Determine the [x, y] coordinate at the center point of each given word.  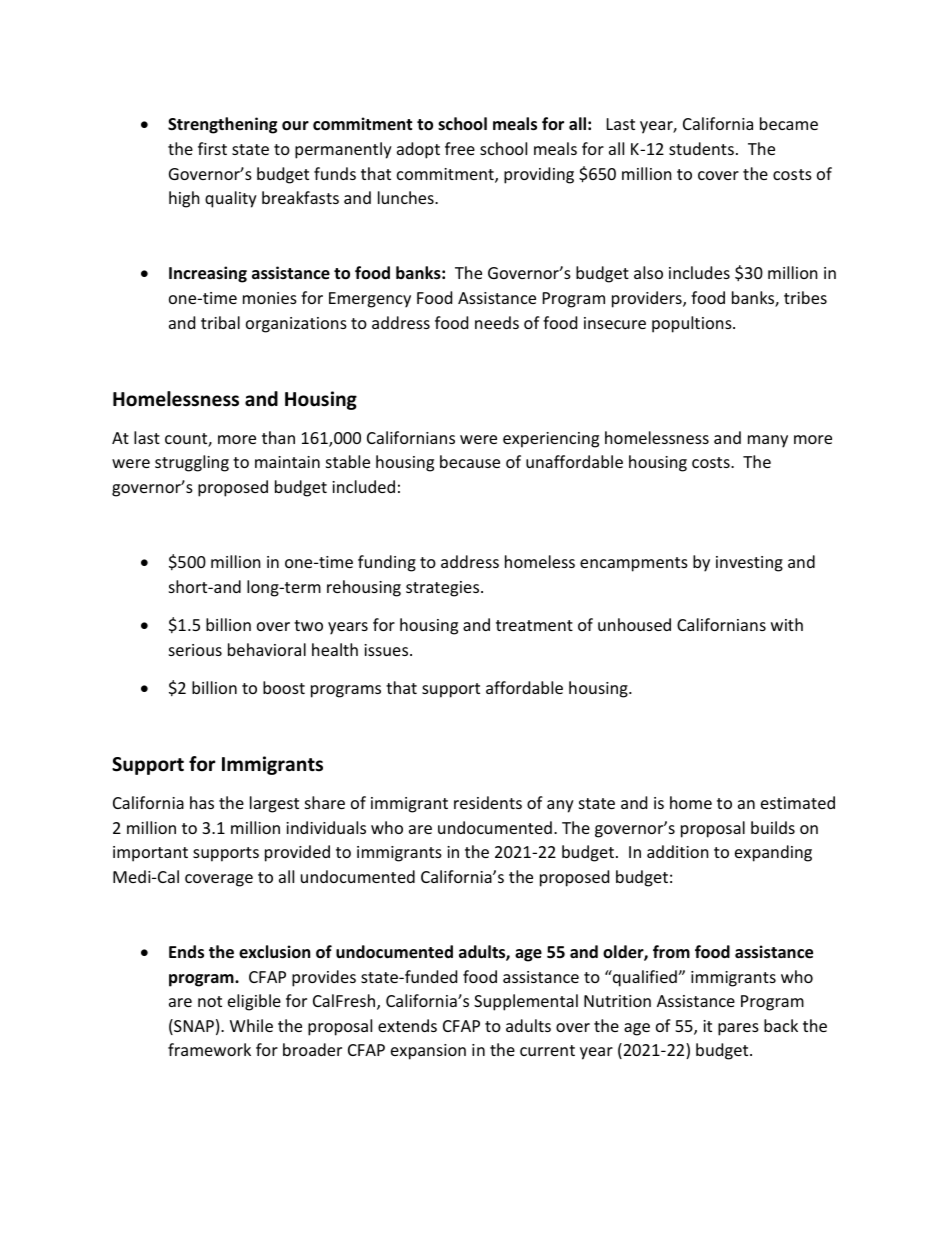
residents [488, 802]
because [470, 461]
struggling [192, 463]
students [701, 148]
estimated [798, 802]
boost [284, 687]
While [251, 1025]
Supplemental [526, 1002]
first [212, 148]
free [460, 148]
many [768, 441]
